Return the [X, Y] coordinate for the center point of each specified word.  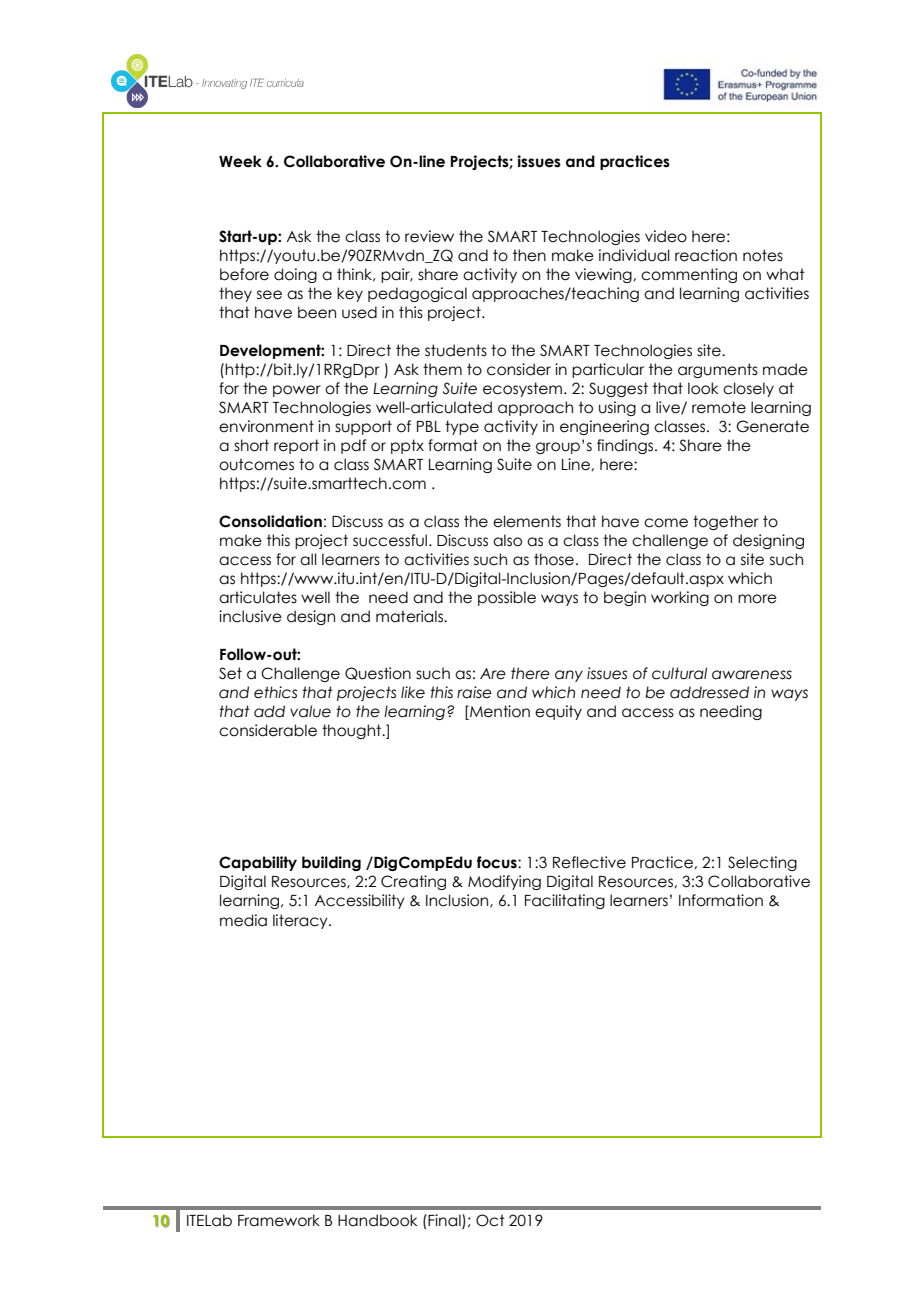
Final [445, 1221]
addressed [709, 692]
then [529, 255]
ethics [275, 692]
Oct [490, 1220]
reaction [706, 255]
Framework [279, 1220]
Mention [499, 712]
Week [240, 161]
